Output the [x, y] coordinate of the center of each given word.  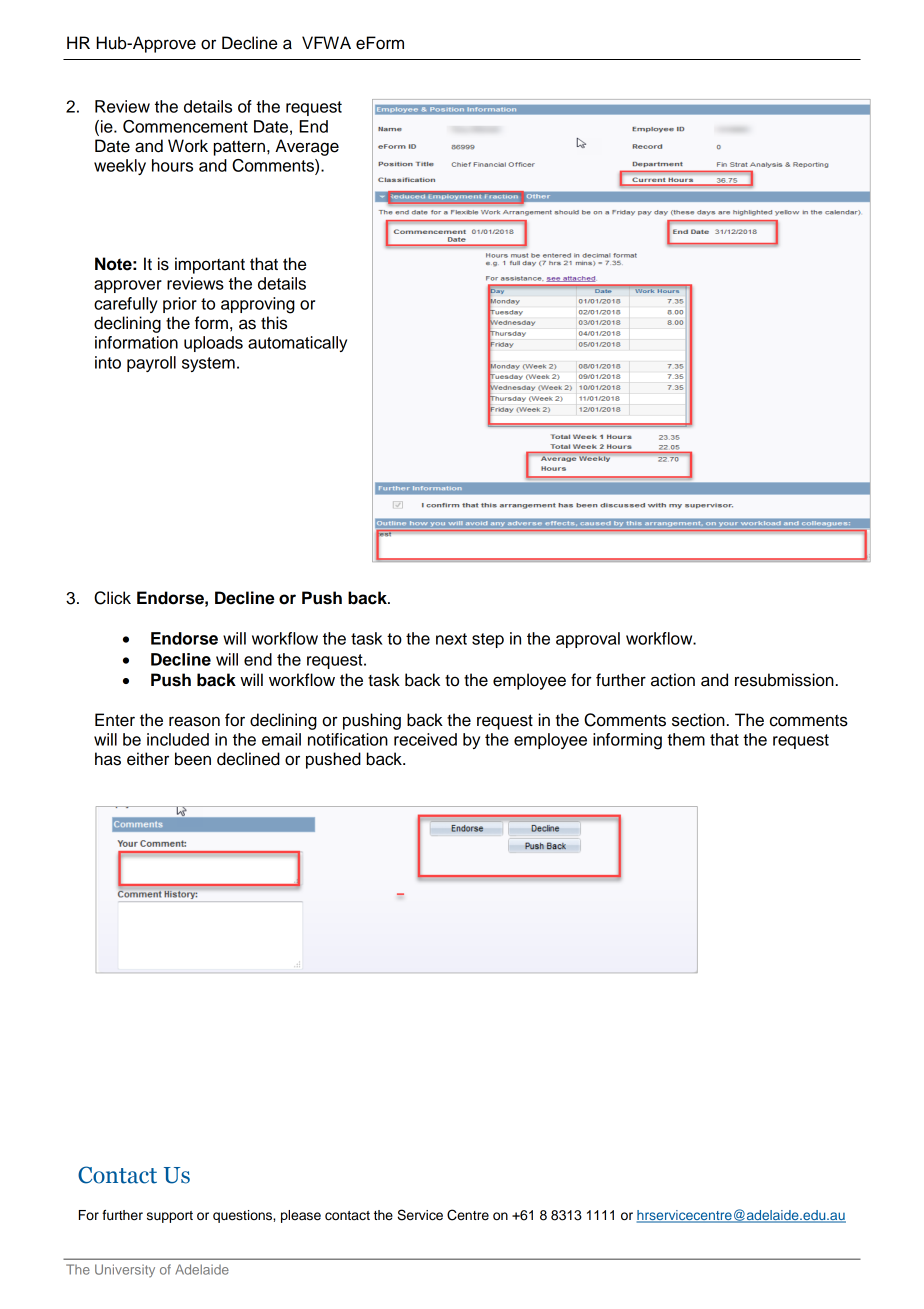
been [193, 759]
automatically [297, 344]
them [686, 739]
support [170, 1217]
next [451, 639]
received [425, 739]
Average [307, 147]
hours [172, 165]
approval [588, 640]
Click [112, 598]
